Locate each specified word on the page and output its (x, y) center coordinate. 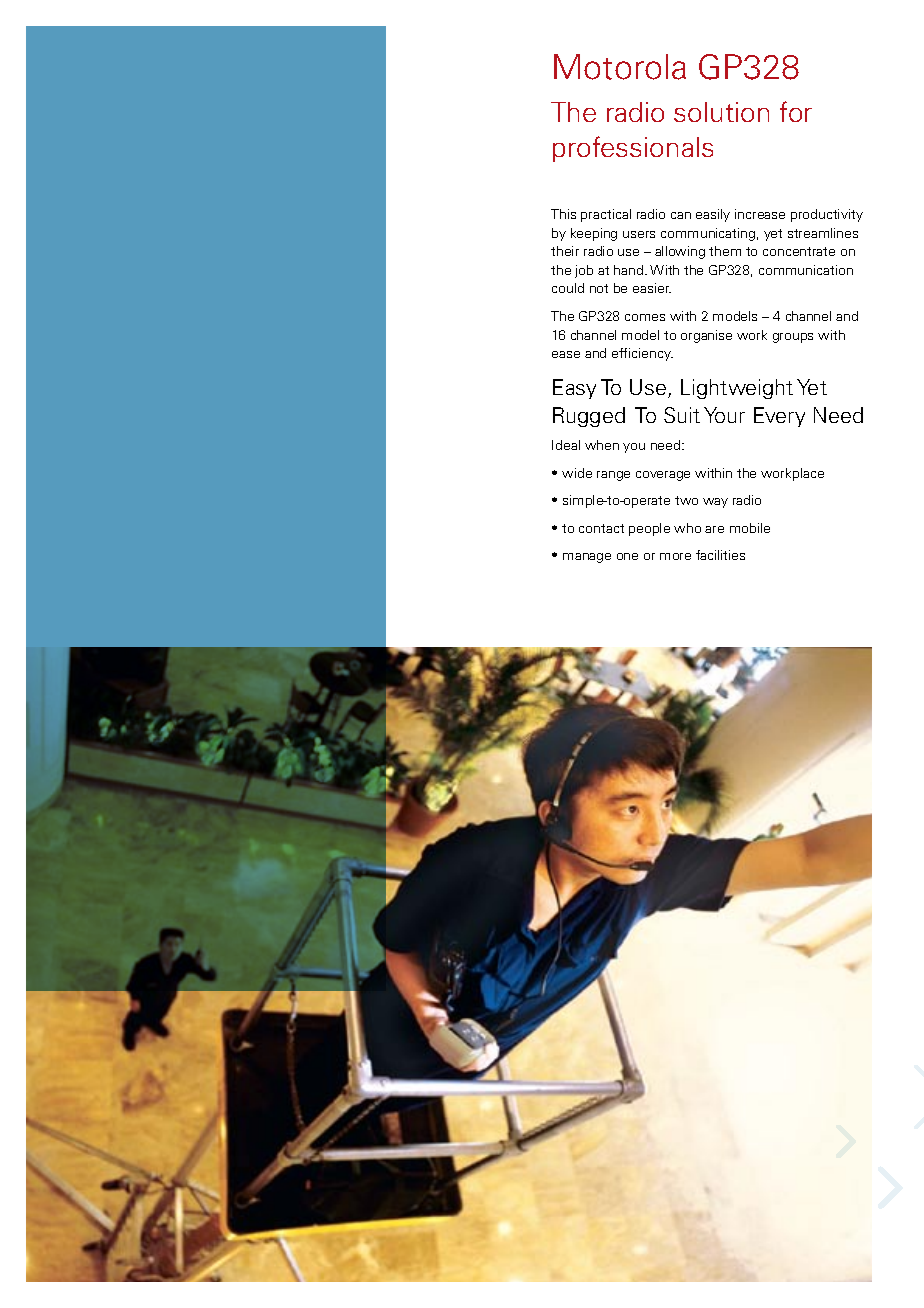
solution (721, 112)
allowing (680, 252)
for (796, 111)
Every (779, 417)
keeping (594, 234)
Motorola (620, 67)
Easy (574, 389)
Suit (682, 415)
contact (601, 528)
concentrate (799, 251)
